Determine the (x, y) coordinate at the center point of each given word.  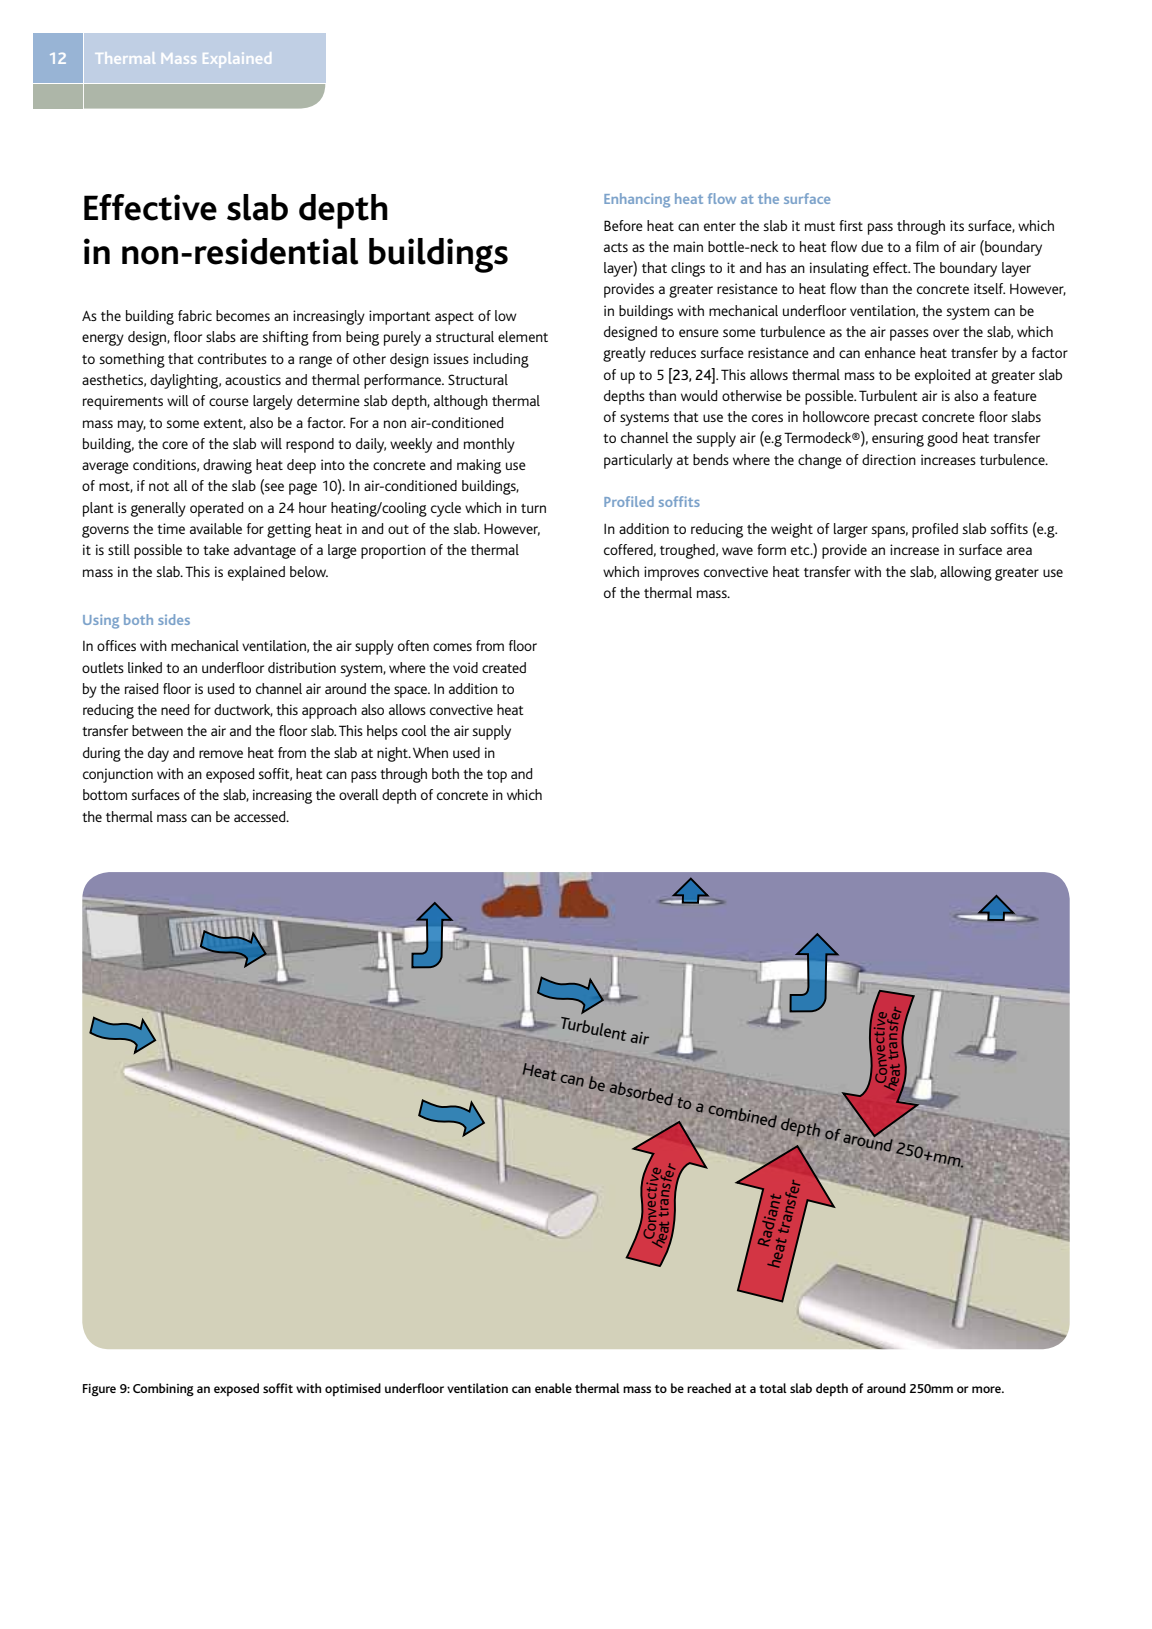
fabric (195, 315)
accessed (261, 816)
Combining (163, 1389)
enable (553, 1388)
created (504, 667)
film (927, 246)
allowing (966, 573)
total (773, 1388)
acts (616, 247)
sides (174, 619)
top (497, 776)
